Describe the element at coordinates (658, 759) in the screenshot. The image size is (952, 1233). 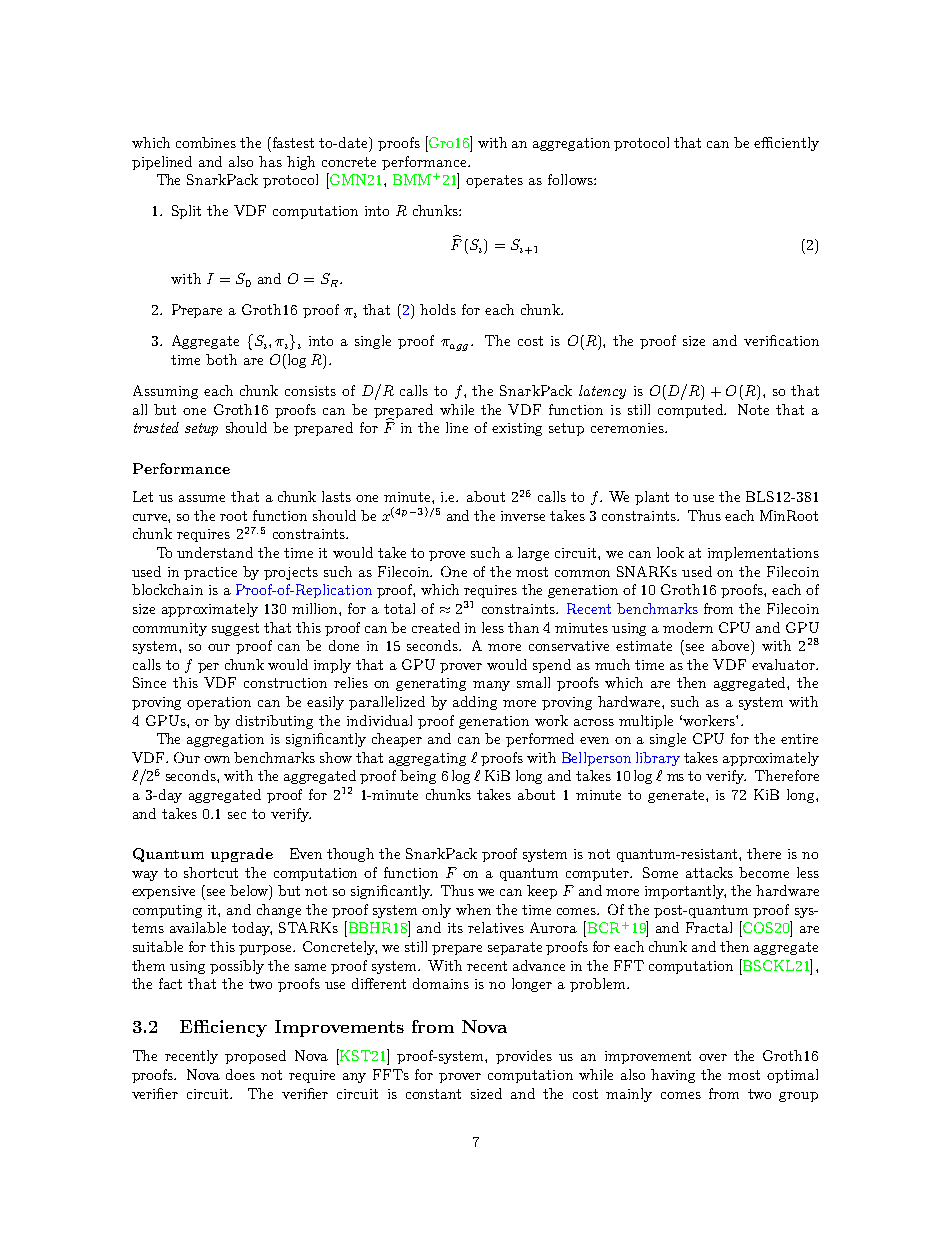
I see `library` at that location.
